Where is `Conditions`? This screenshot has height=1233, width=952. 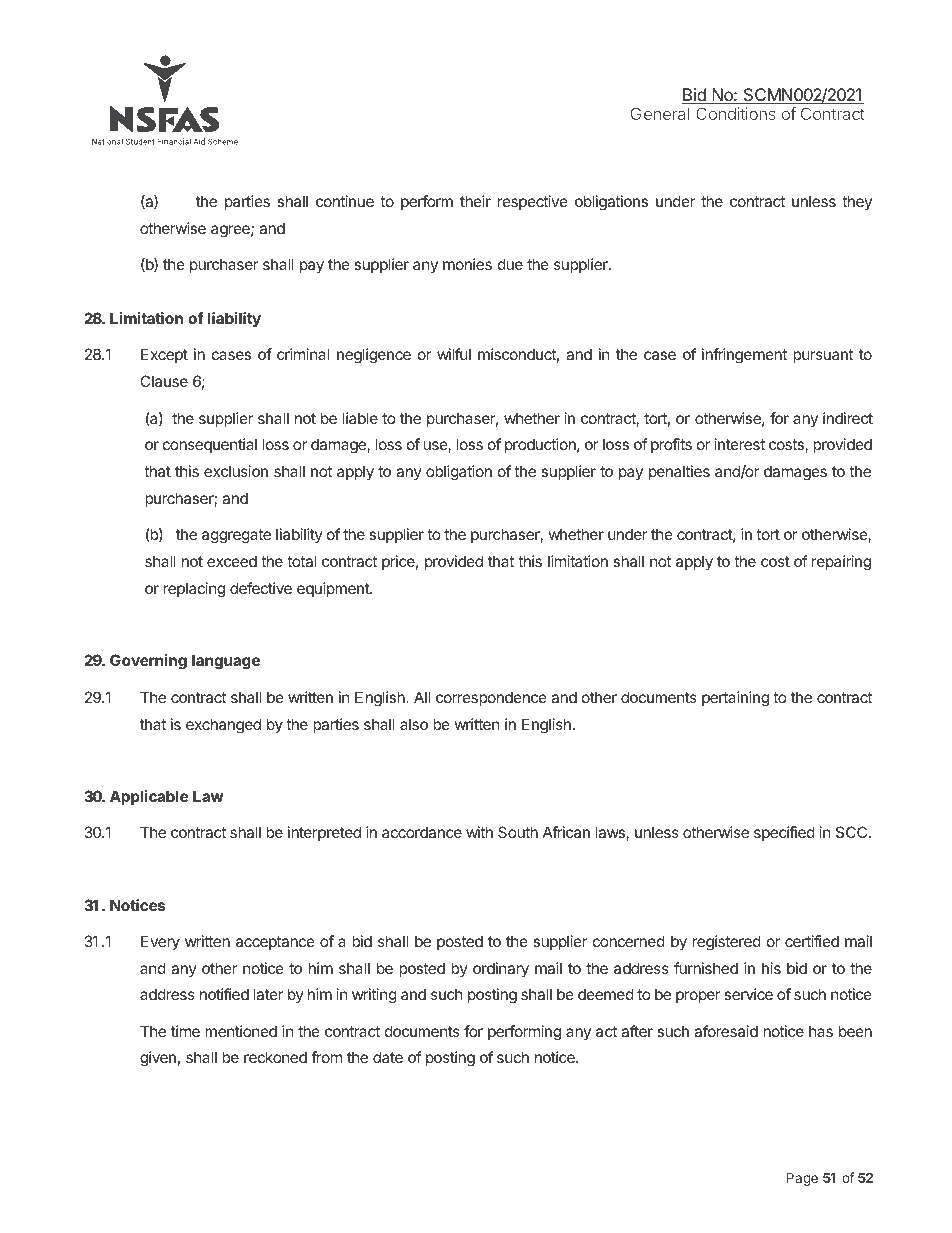
Conditions is located at coordinates (736, 113).
